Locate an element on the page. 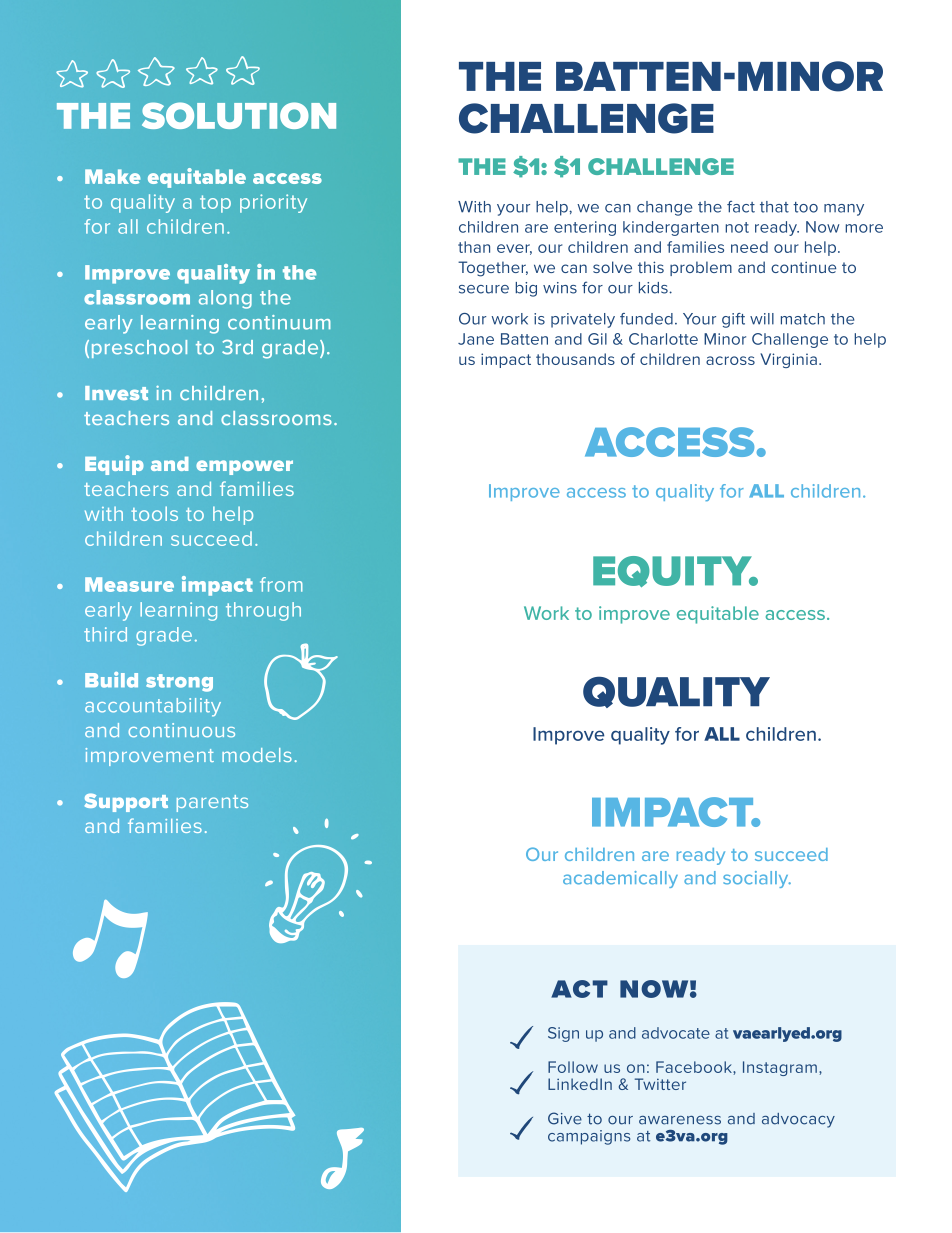  through is located at coordinates (263, 611).
